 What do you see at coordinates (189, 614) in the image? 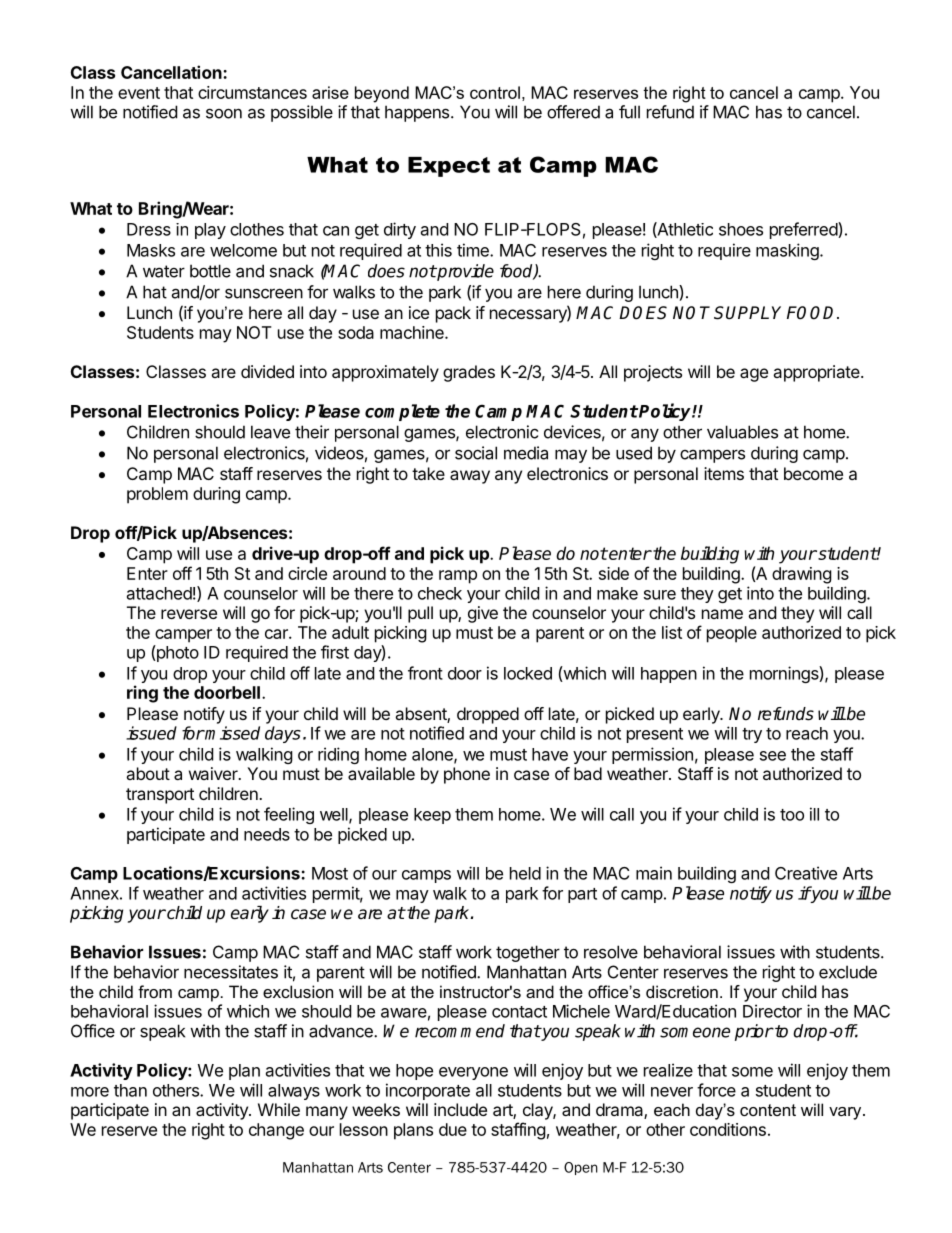
I see `reverse` at bounding box center [189, 614].
